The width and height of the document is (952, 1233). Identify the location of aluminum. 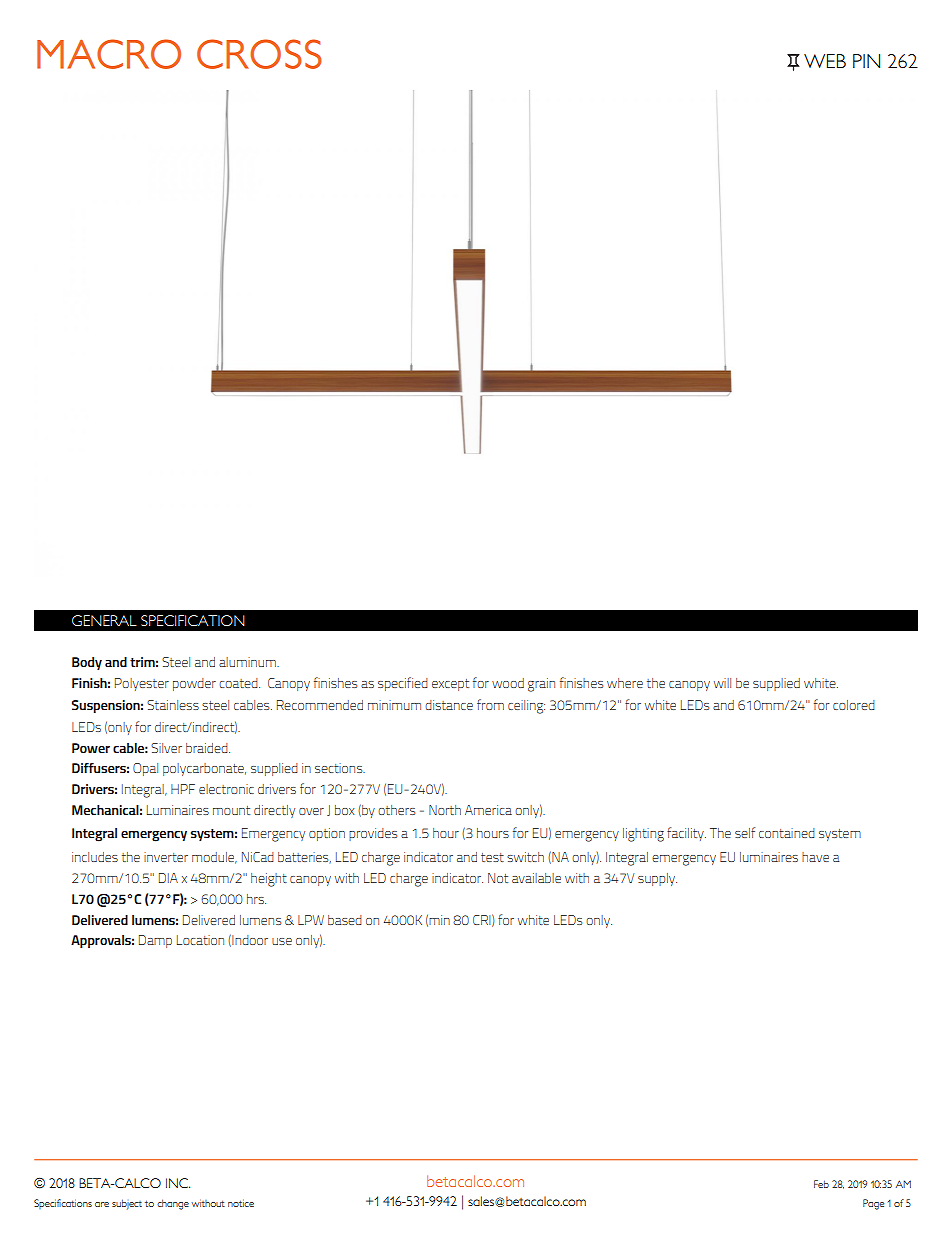
(248, 662).
